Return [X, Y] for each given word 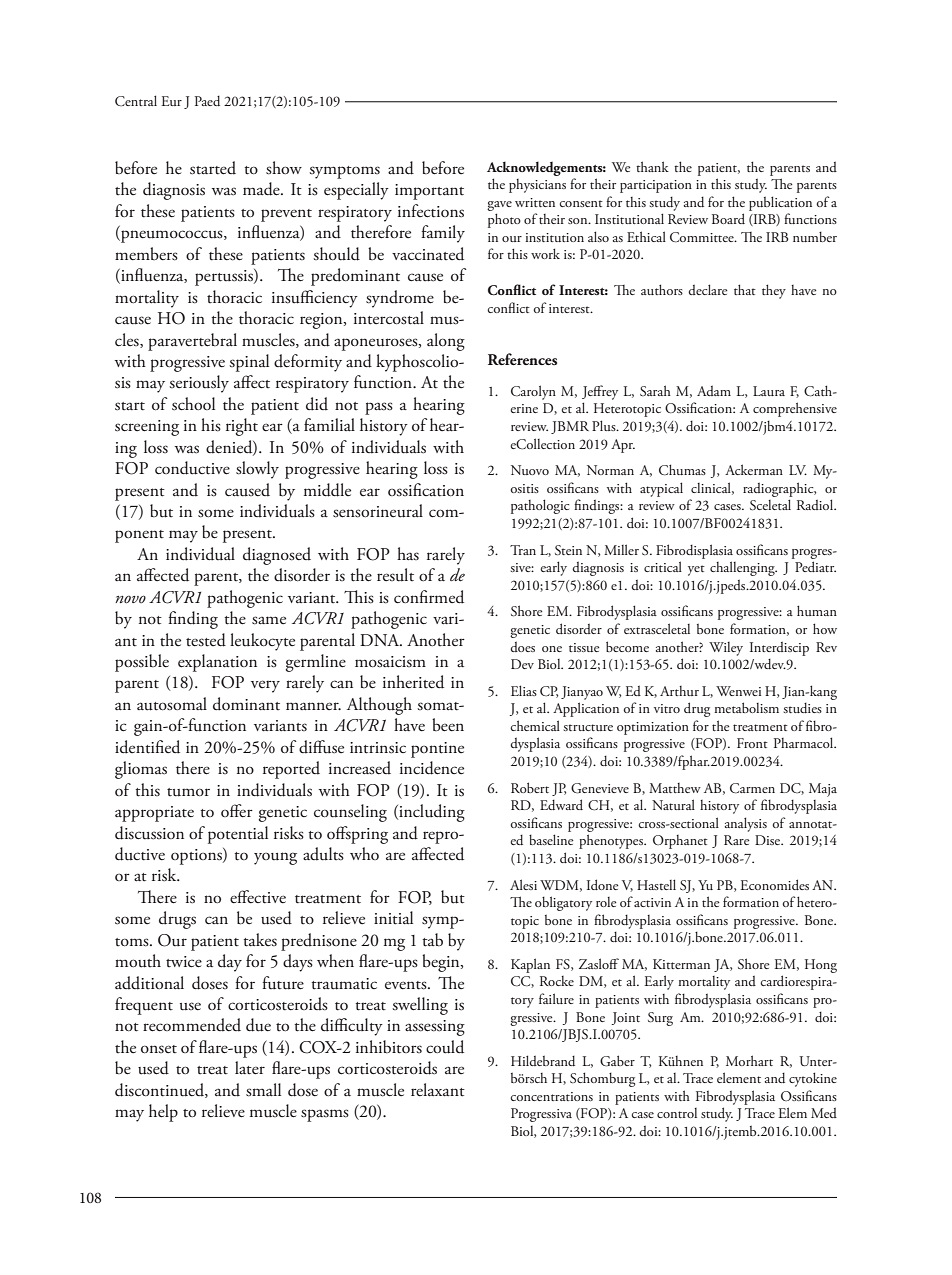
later [250, 1068]
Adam [714, 390]
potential [238, 835]
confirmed [429, 597]
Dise [769, 840]
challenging [743, 568]
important [429, 192]
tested [206, 640]
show [284, 168]
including [431, 813]
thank [652, 166]
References [522, 359]
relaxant [438, 1090]
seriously [199, 384]
